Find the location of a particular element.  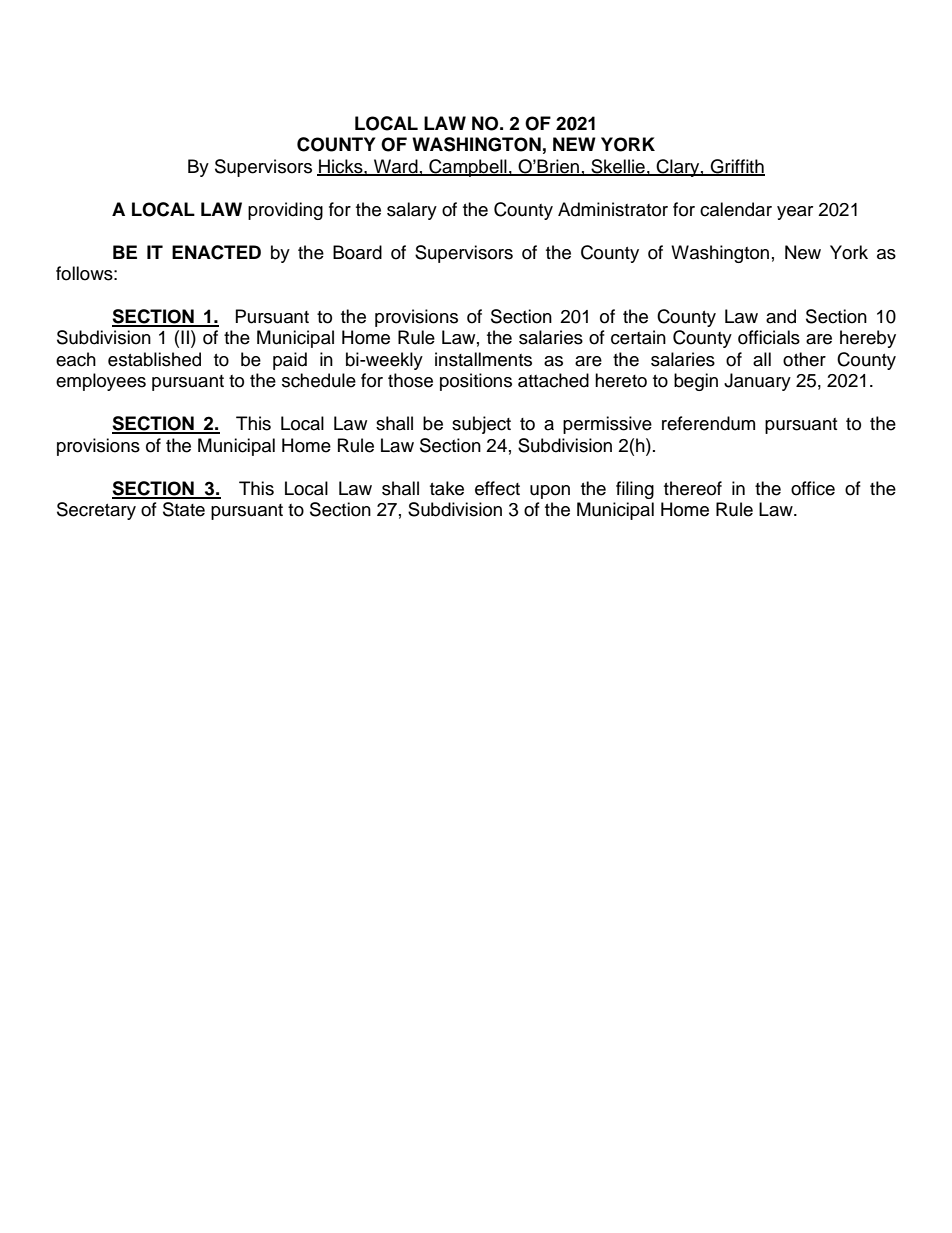

positions is located at coordinates (476, 382).
